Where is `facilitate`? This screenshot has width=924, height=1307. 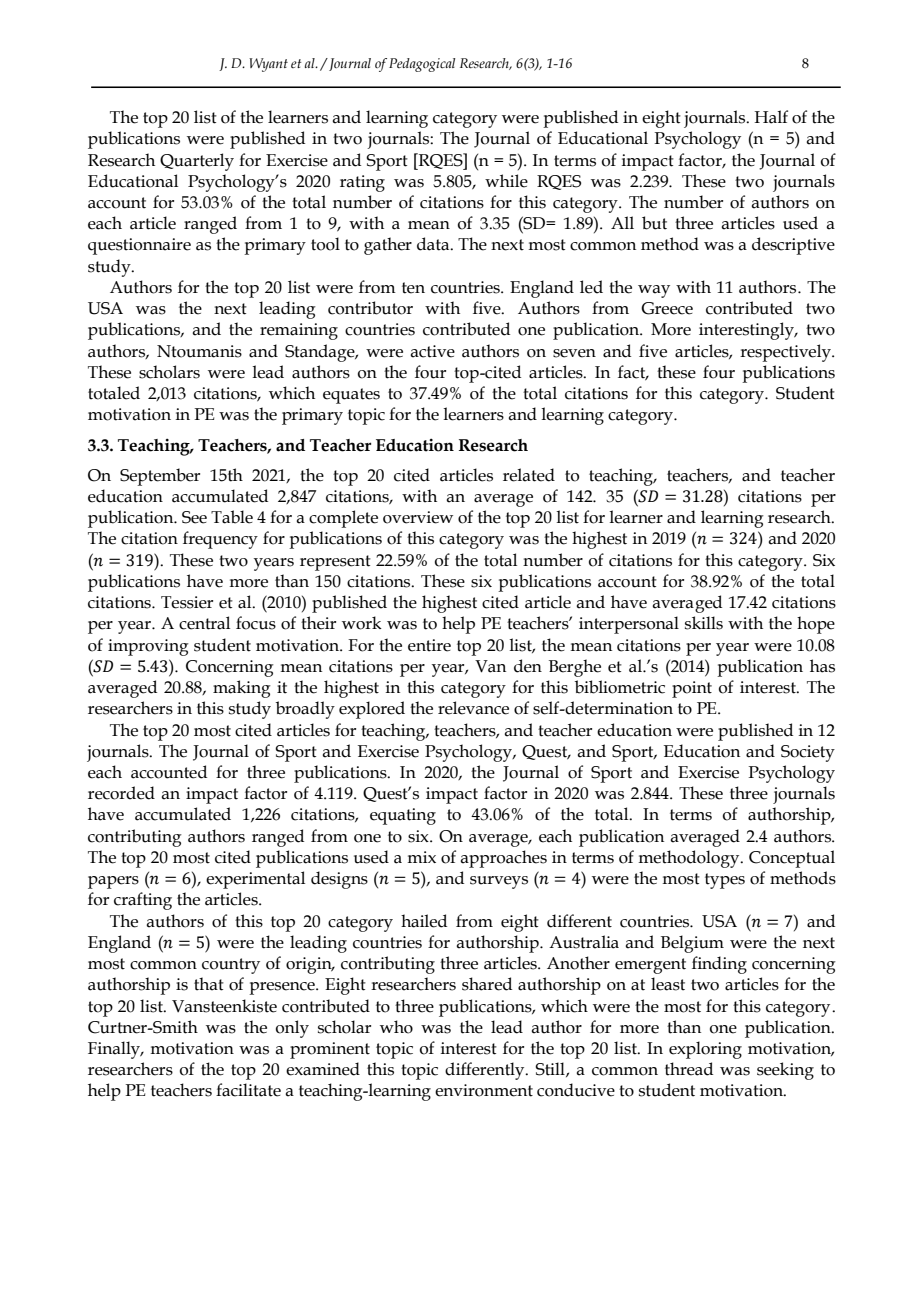
facilitate is located at coordinates (248, 1090).
